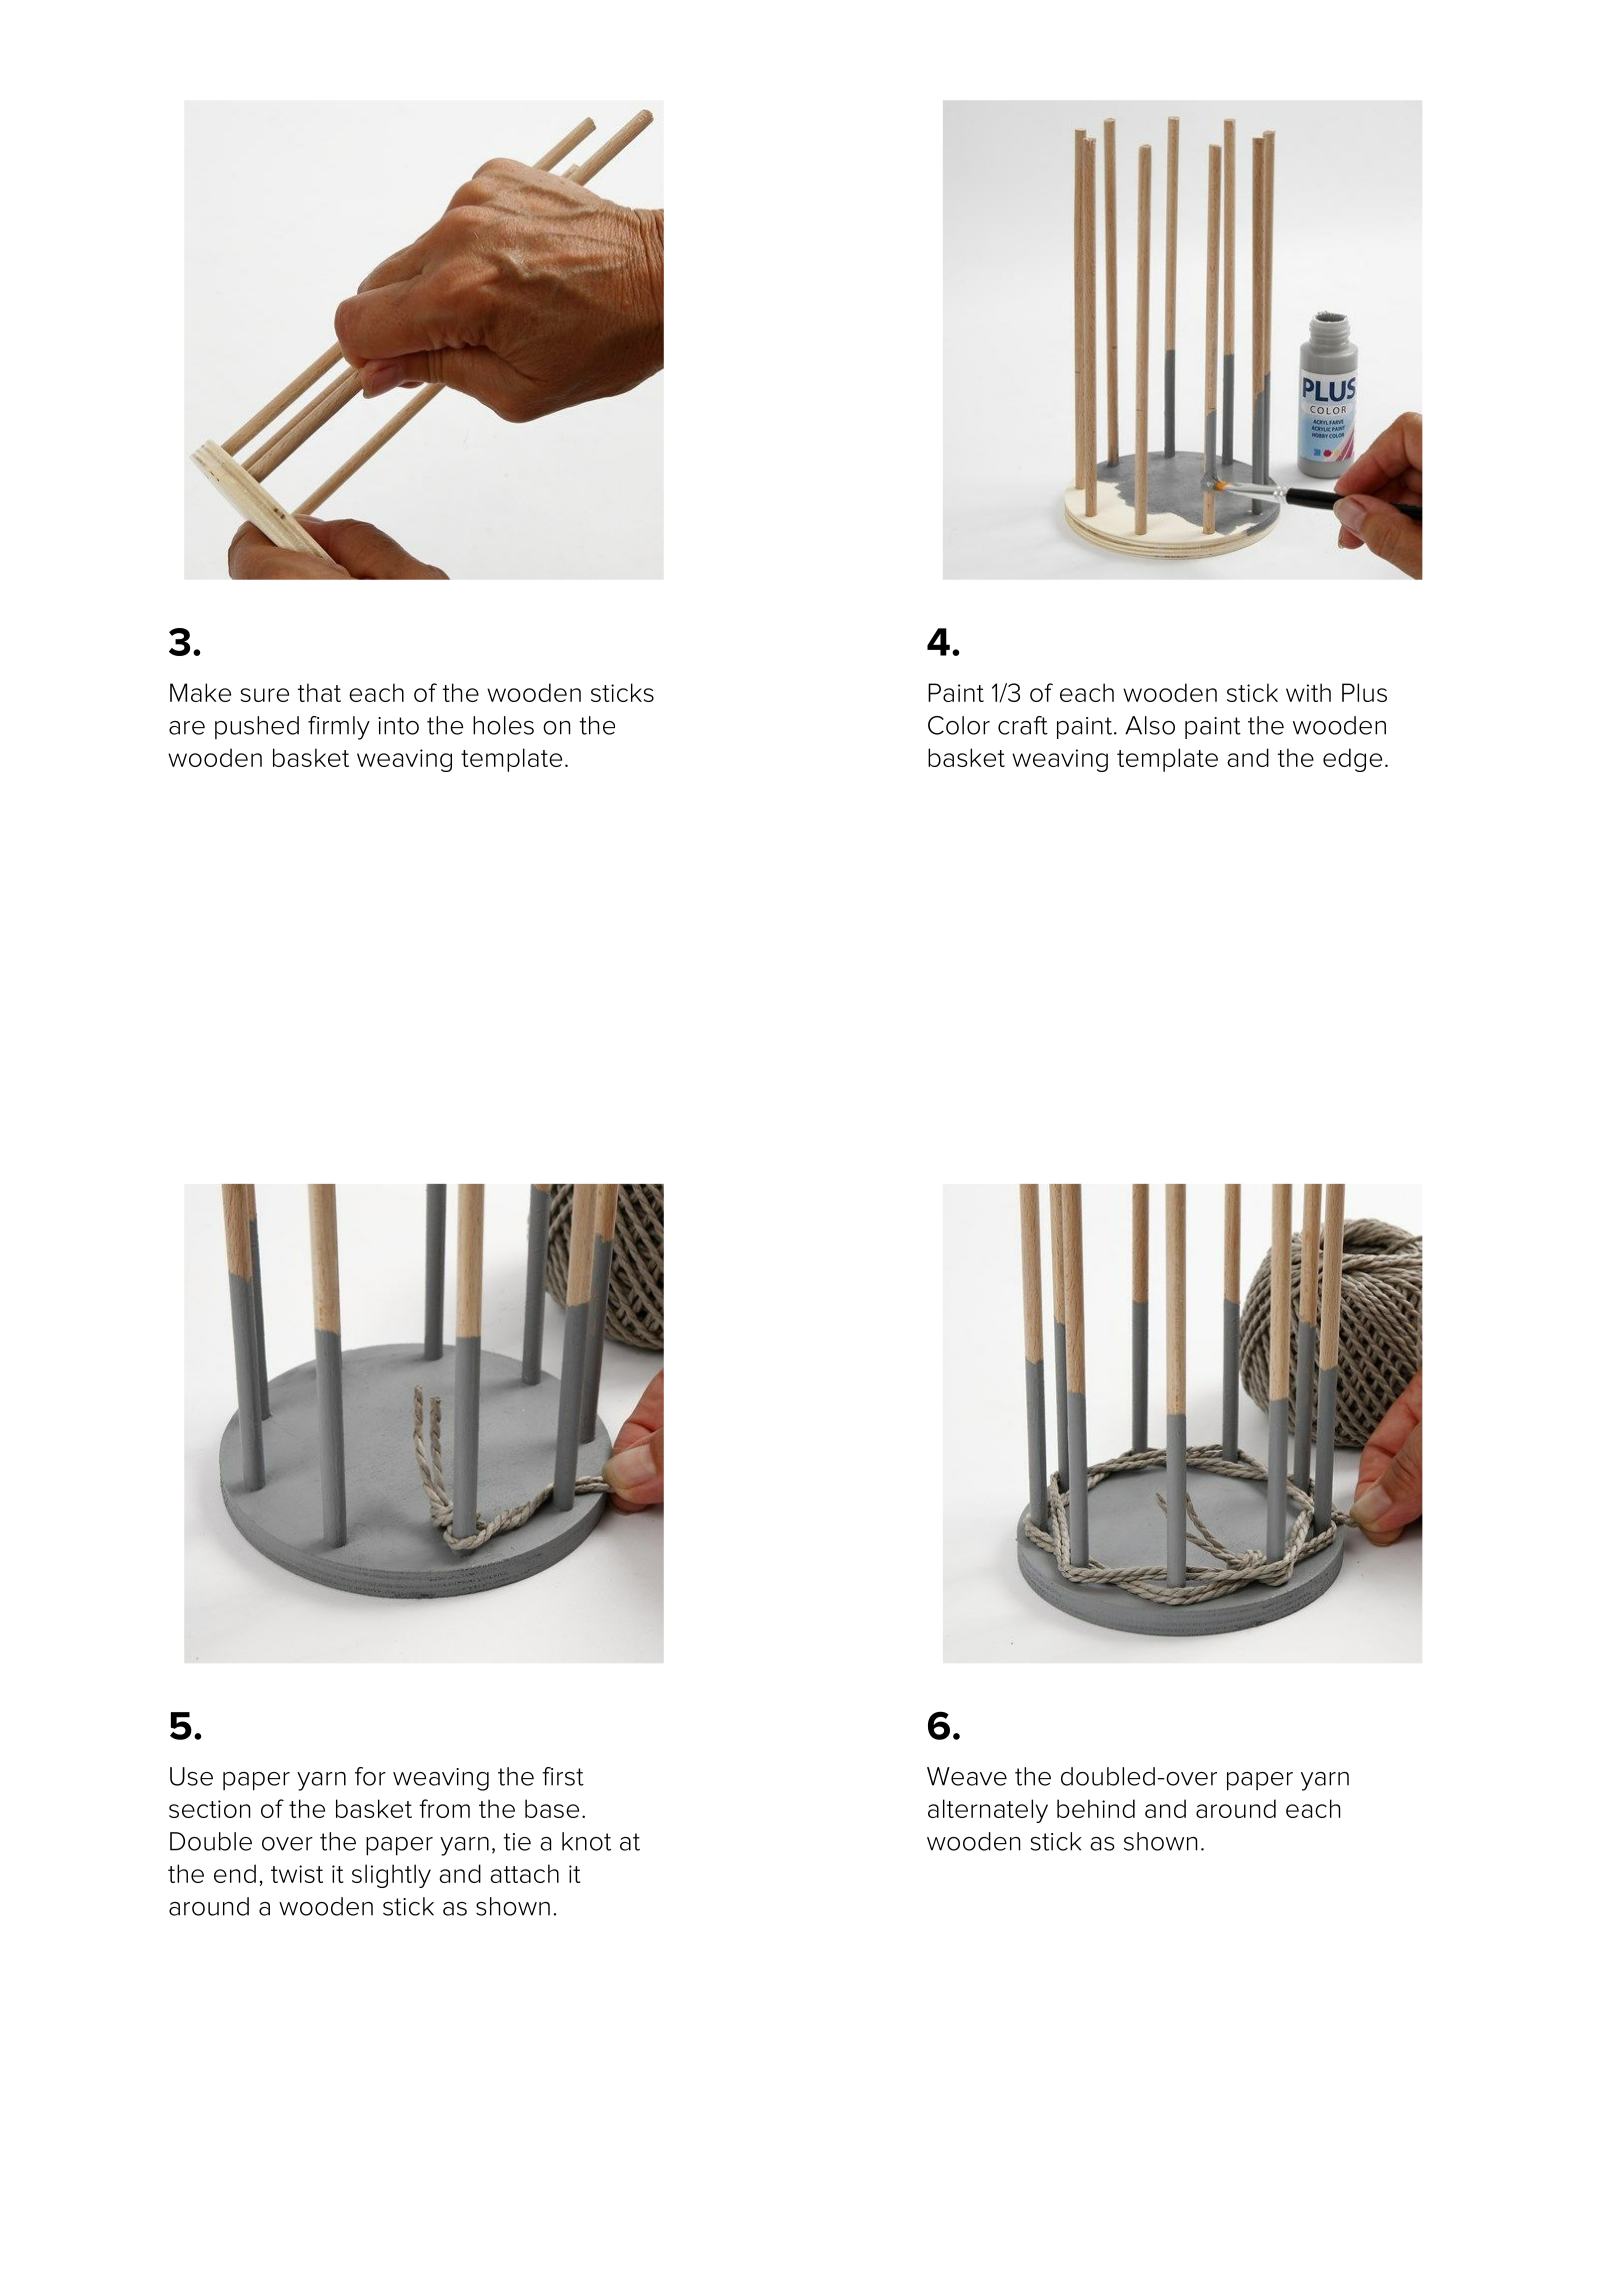 This screenshot has width=1612, height=2281. What do you see at coordinates (1150, 725) in the screenshot?
I see `Also` at bounding box center [1150, 725].
